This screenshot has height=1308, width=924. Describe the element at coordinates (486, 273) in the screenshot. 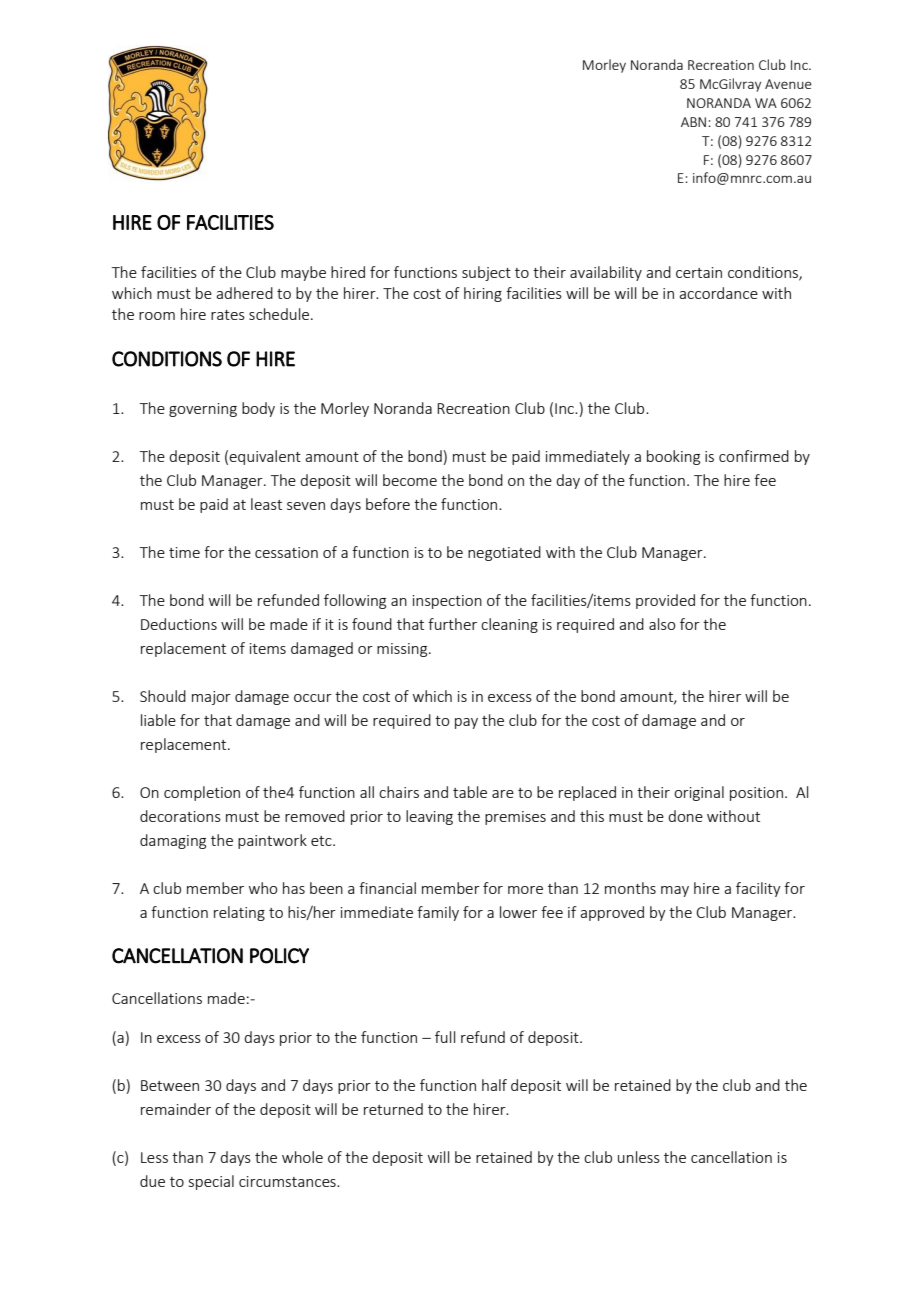

I see `subject` at that location.
